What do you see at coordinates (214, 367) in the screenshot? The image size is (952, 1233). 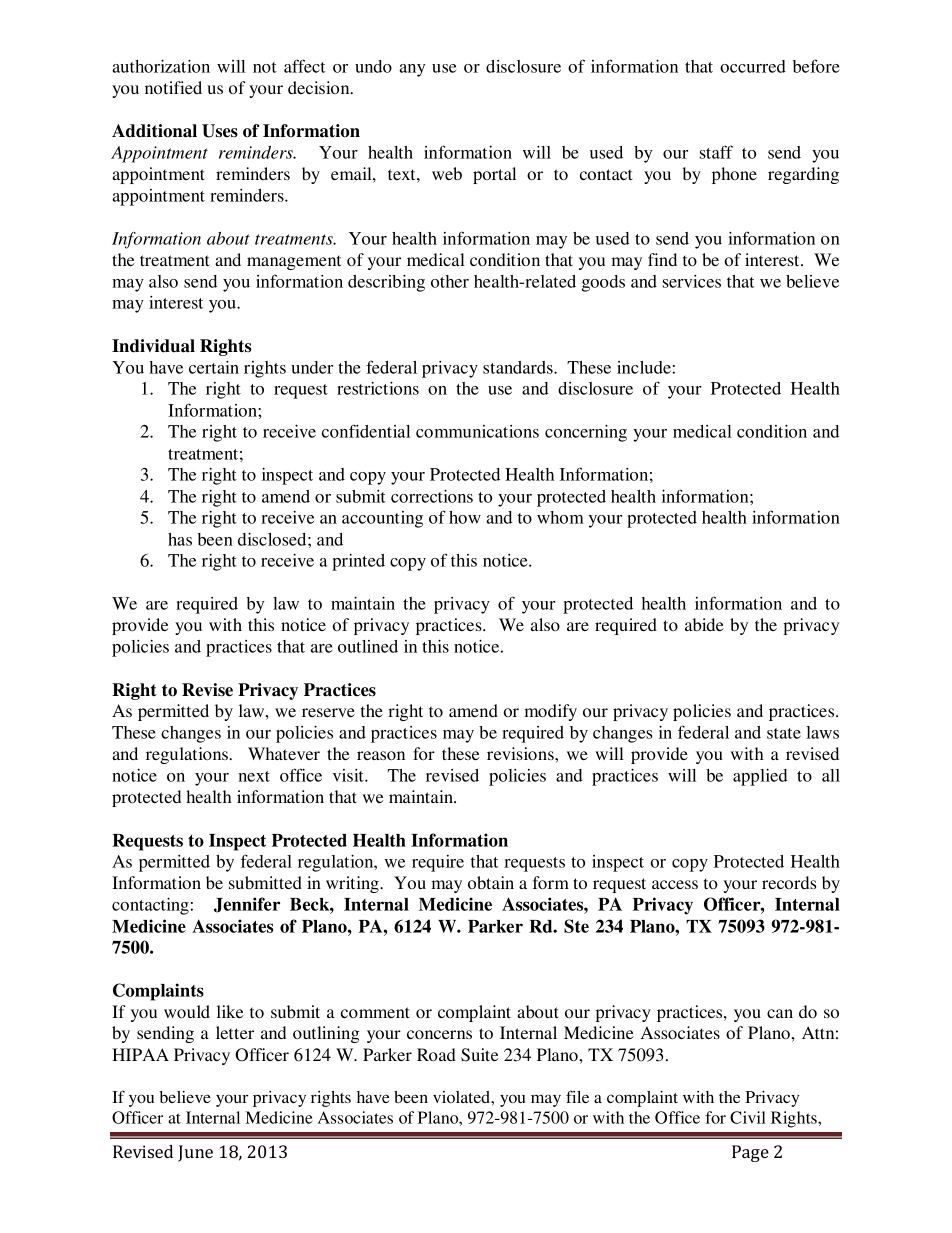 I see `certain` at bounding box center [214, 367].
